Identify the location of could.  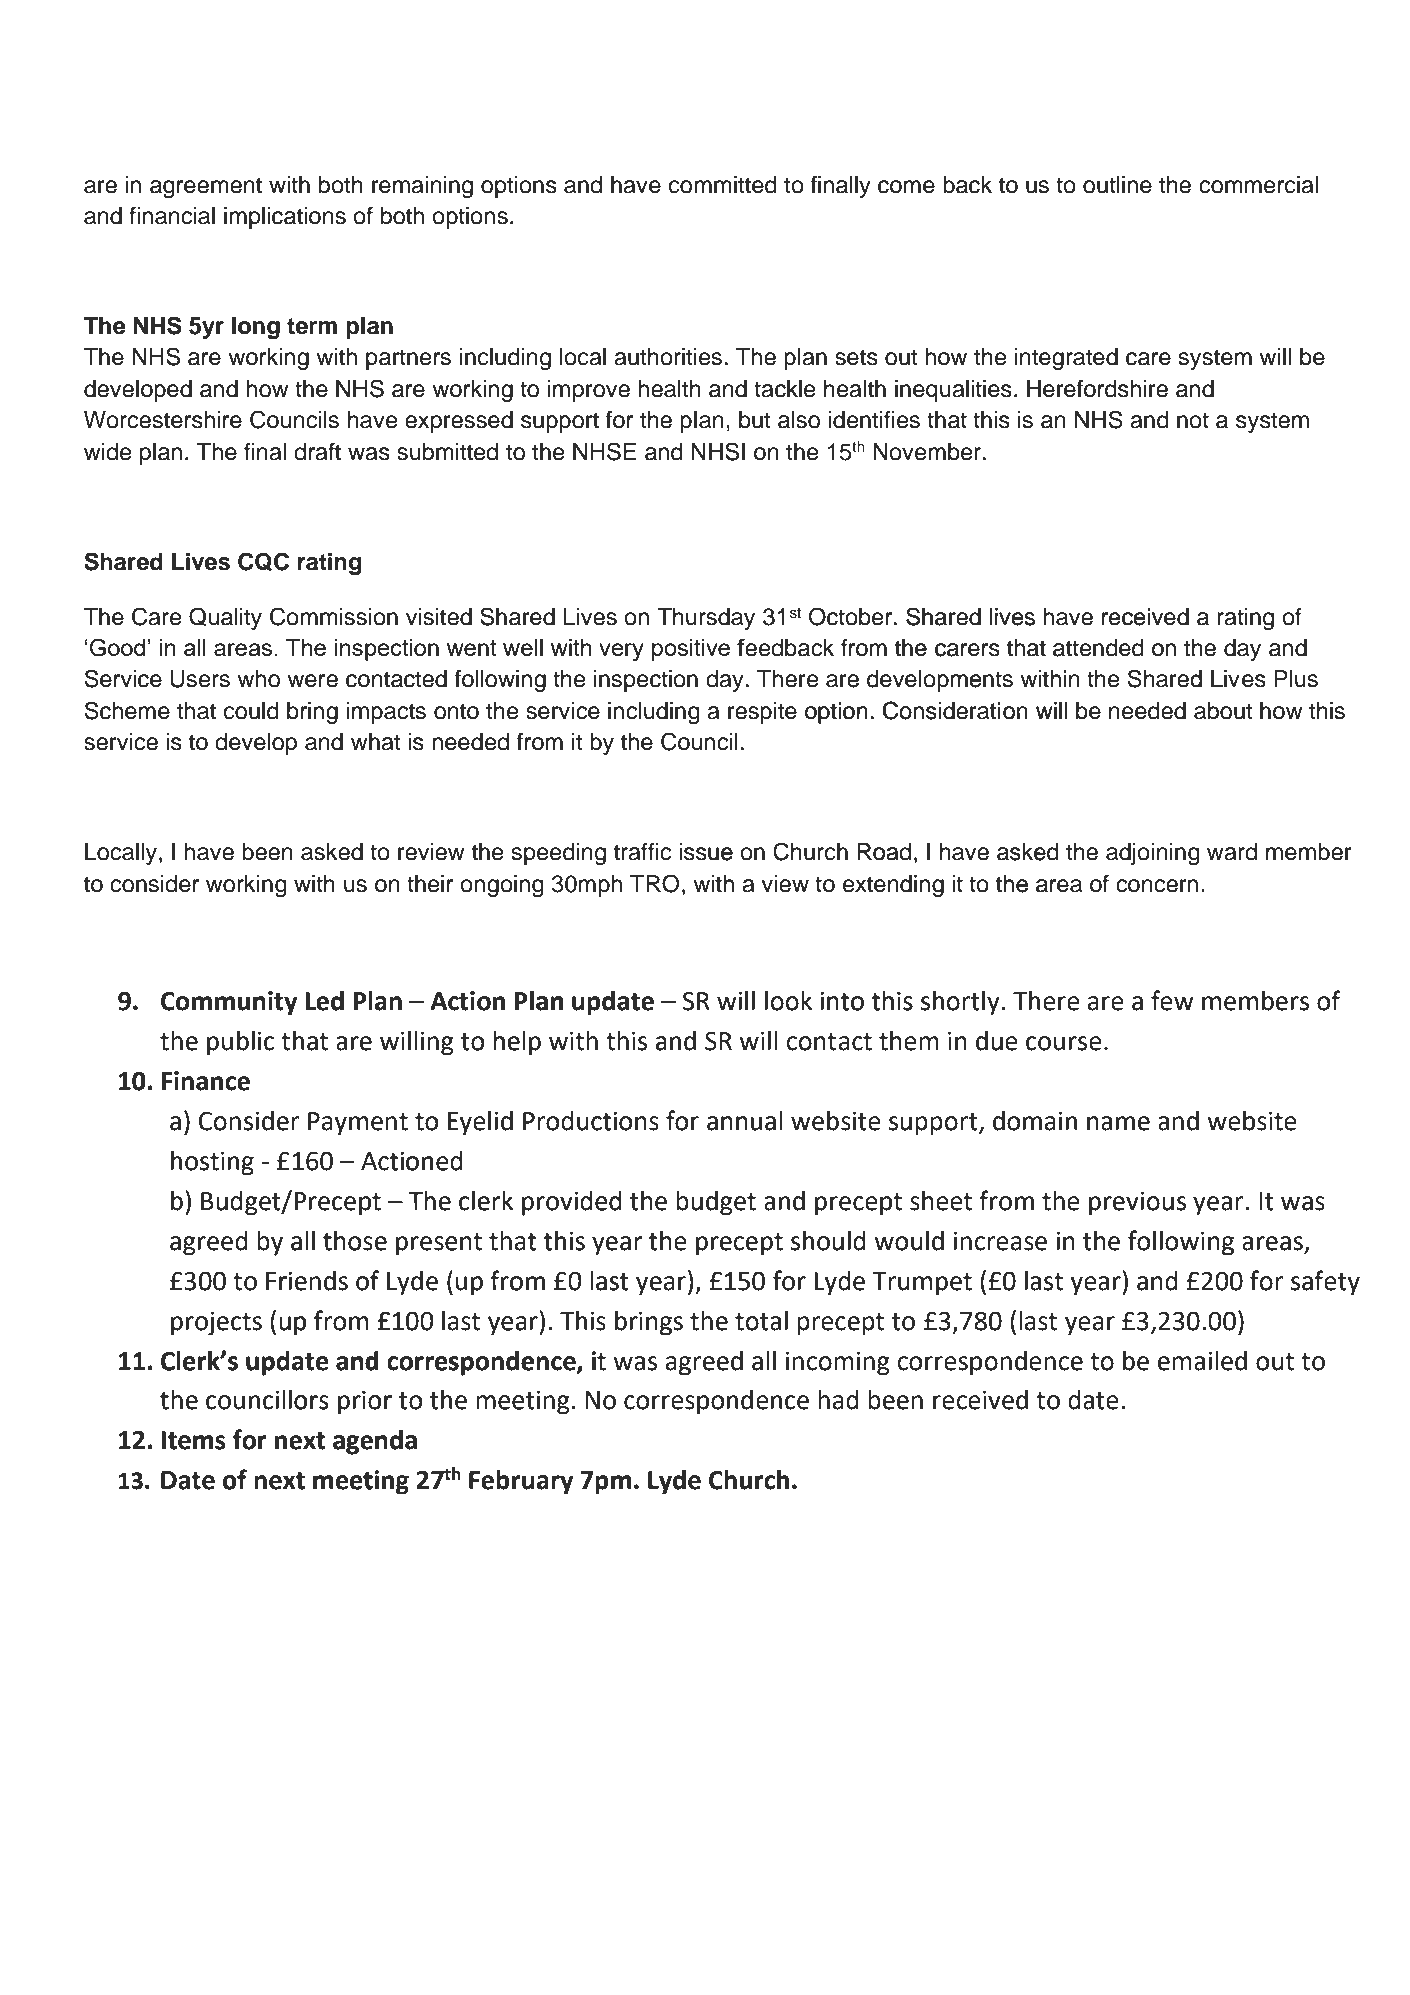
(251, 711).
